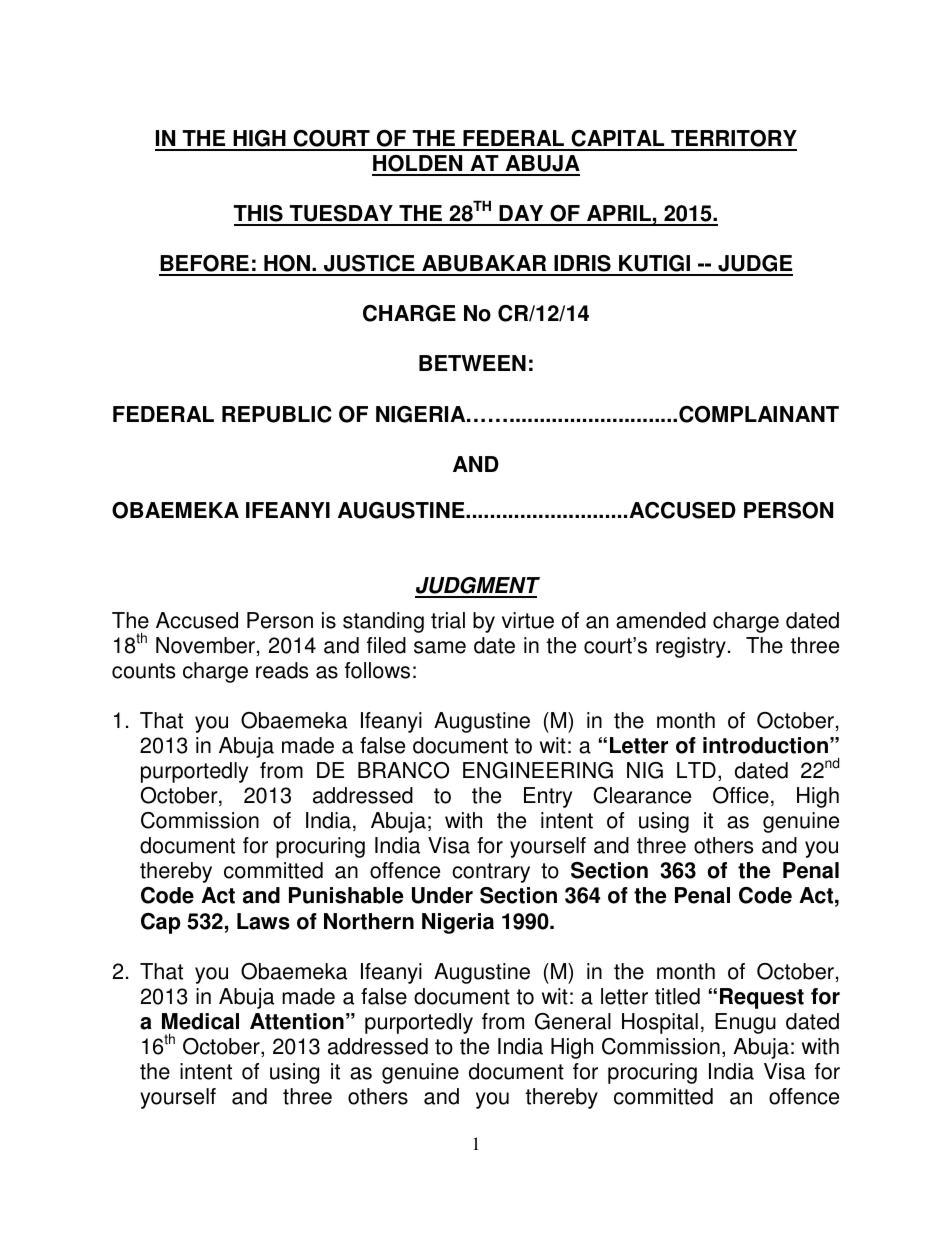 Image resolution: width=952 pixels, height=1233 pixels. Describe the element at coordinates (205, 265) in the screenshot. I see `BEFORE` at that location.
